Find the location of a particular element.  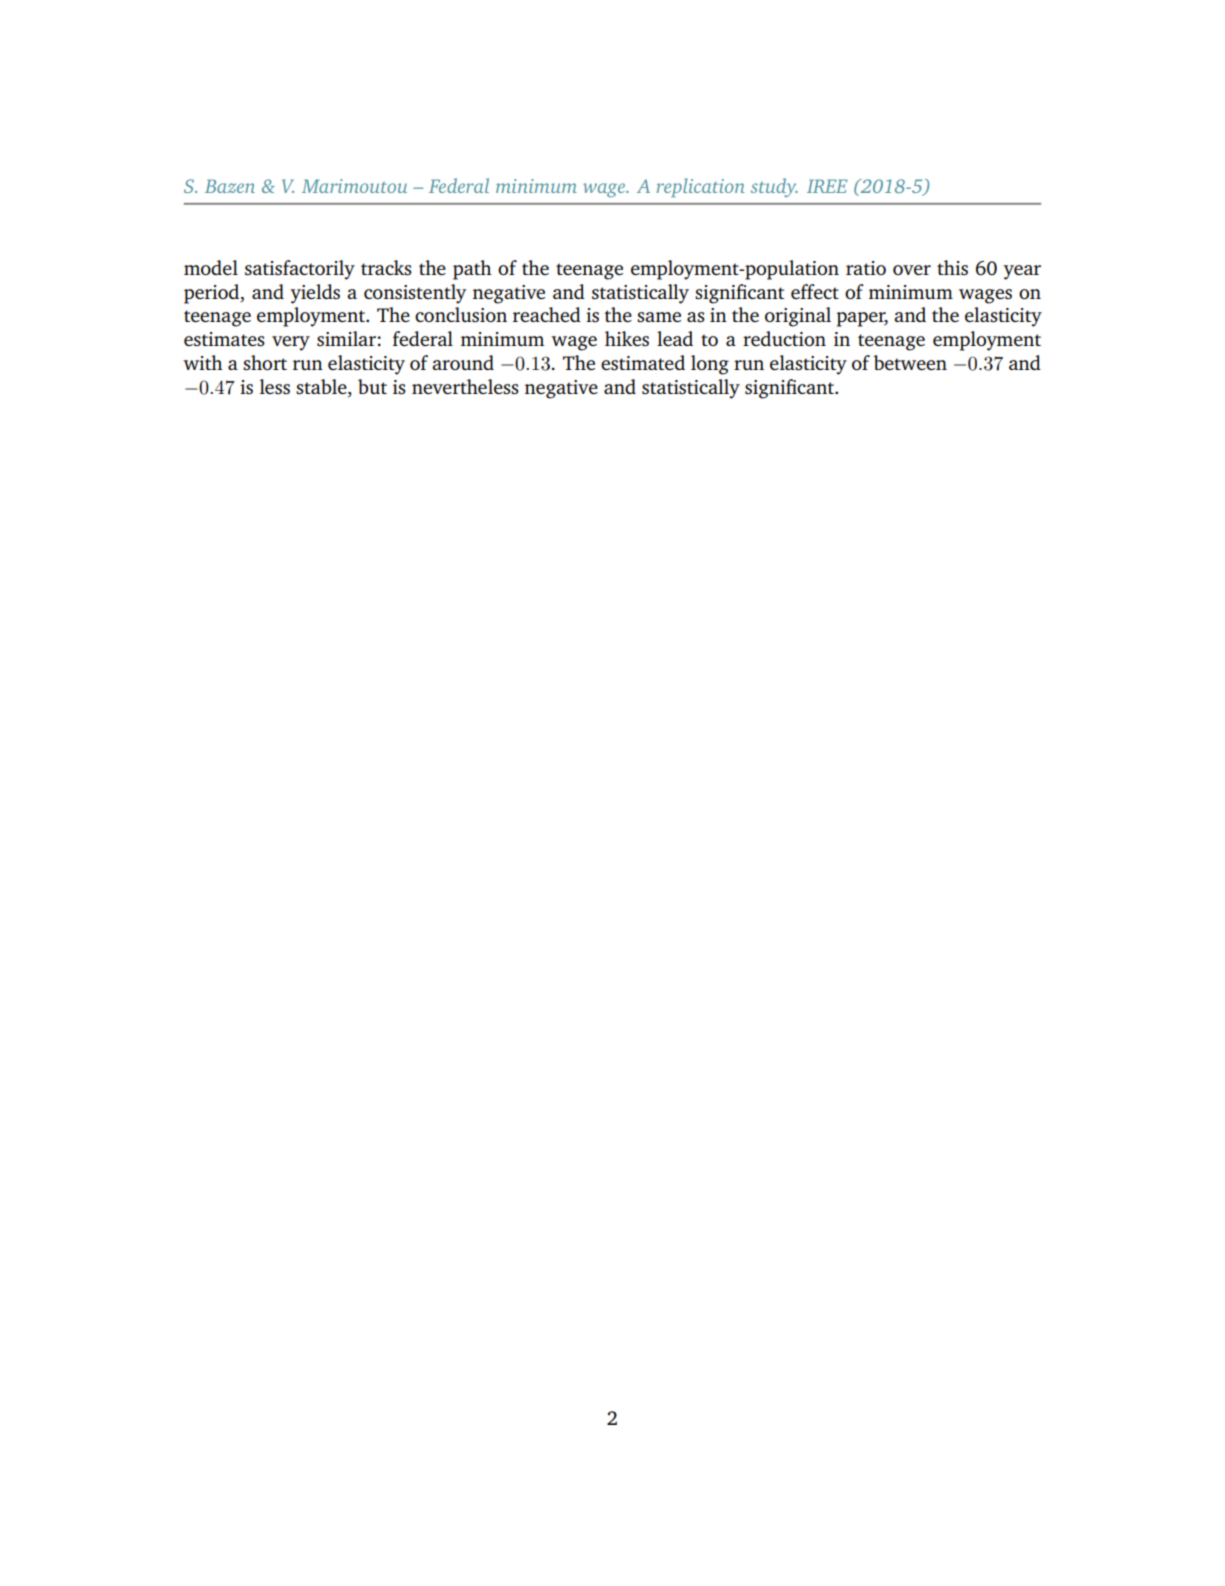

ratio is located at coordinates (866, 268).
